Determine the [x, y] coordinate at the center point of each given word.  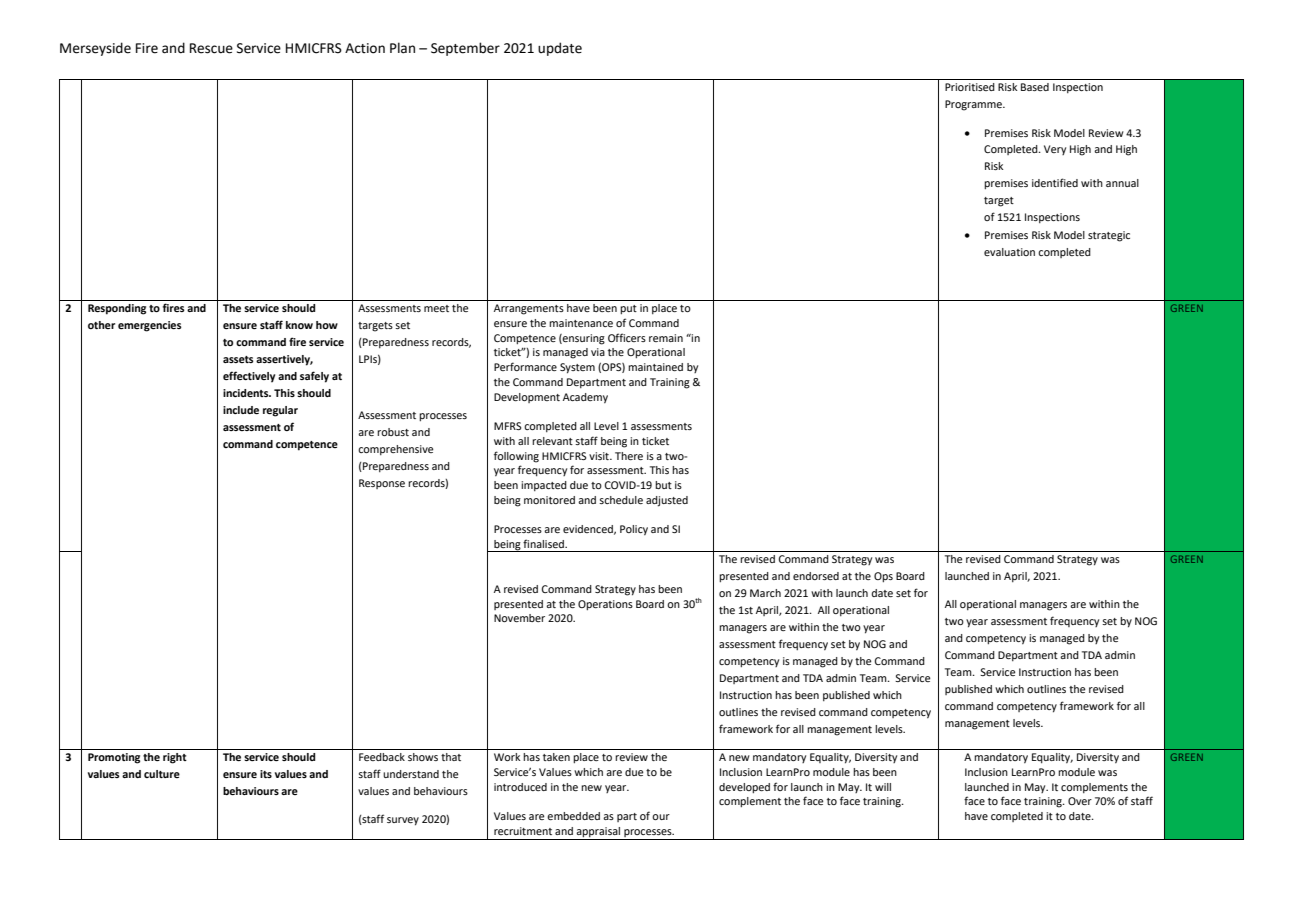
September [465, 49]
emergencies [150, 326]
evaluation [1009, 252]
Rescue [211, 48]
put [628, 310]
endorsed [816, 576]
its [266, 774]
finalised [544, 543]
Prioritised [970, 87]
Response [382, 484]
